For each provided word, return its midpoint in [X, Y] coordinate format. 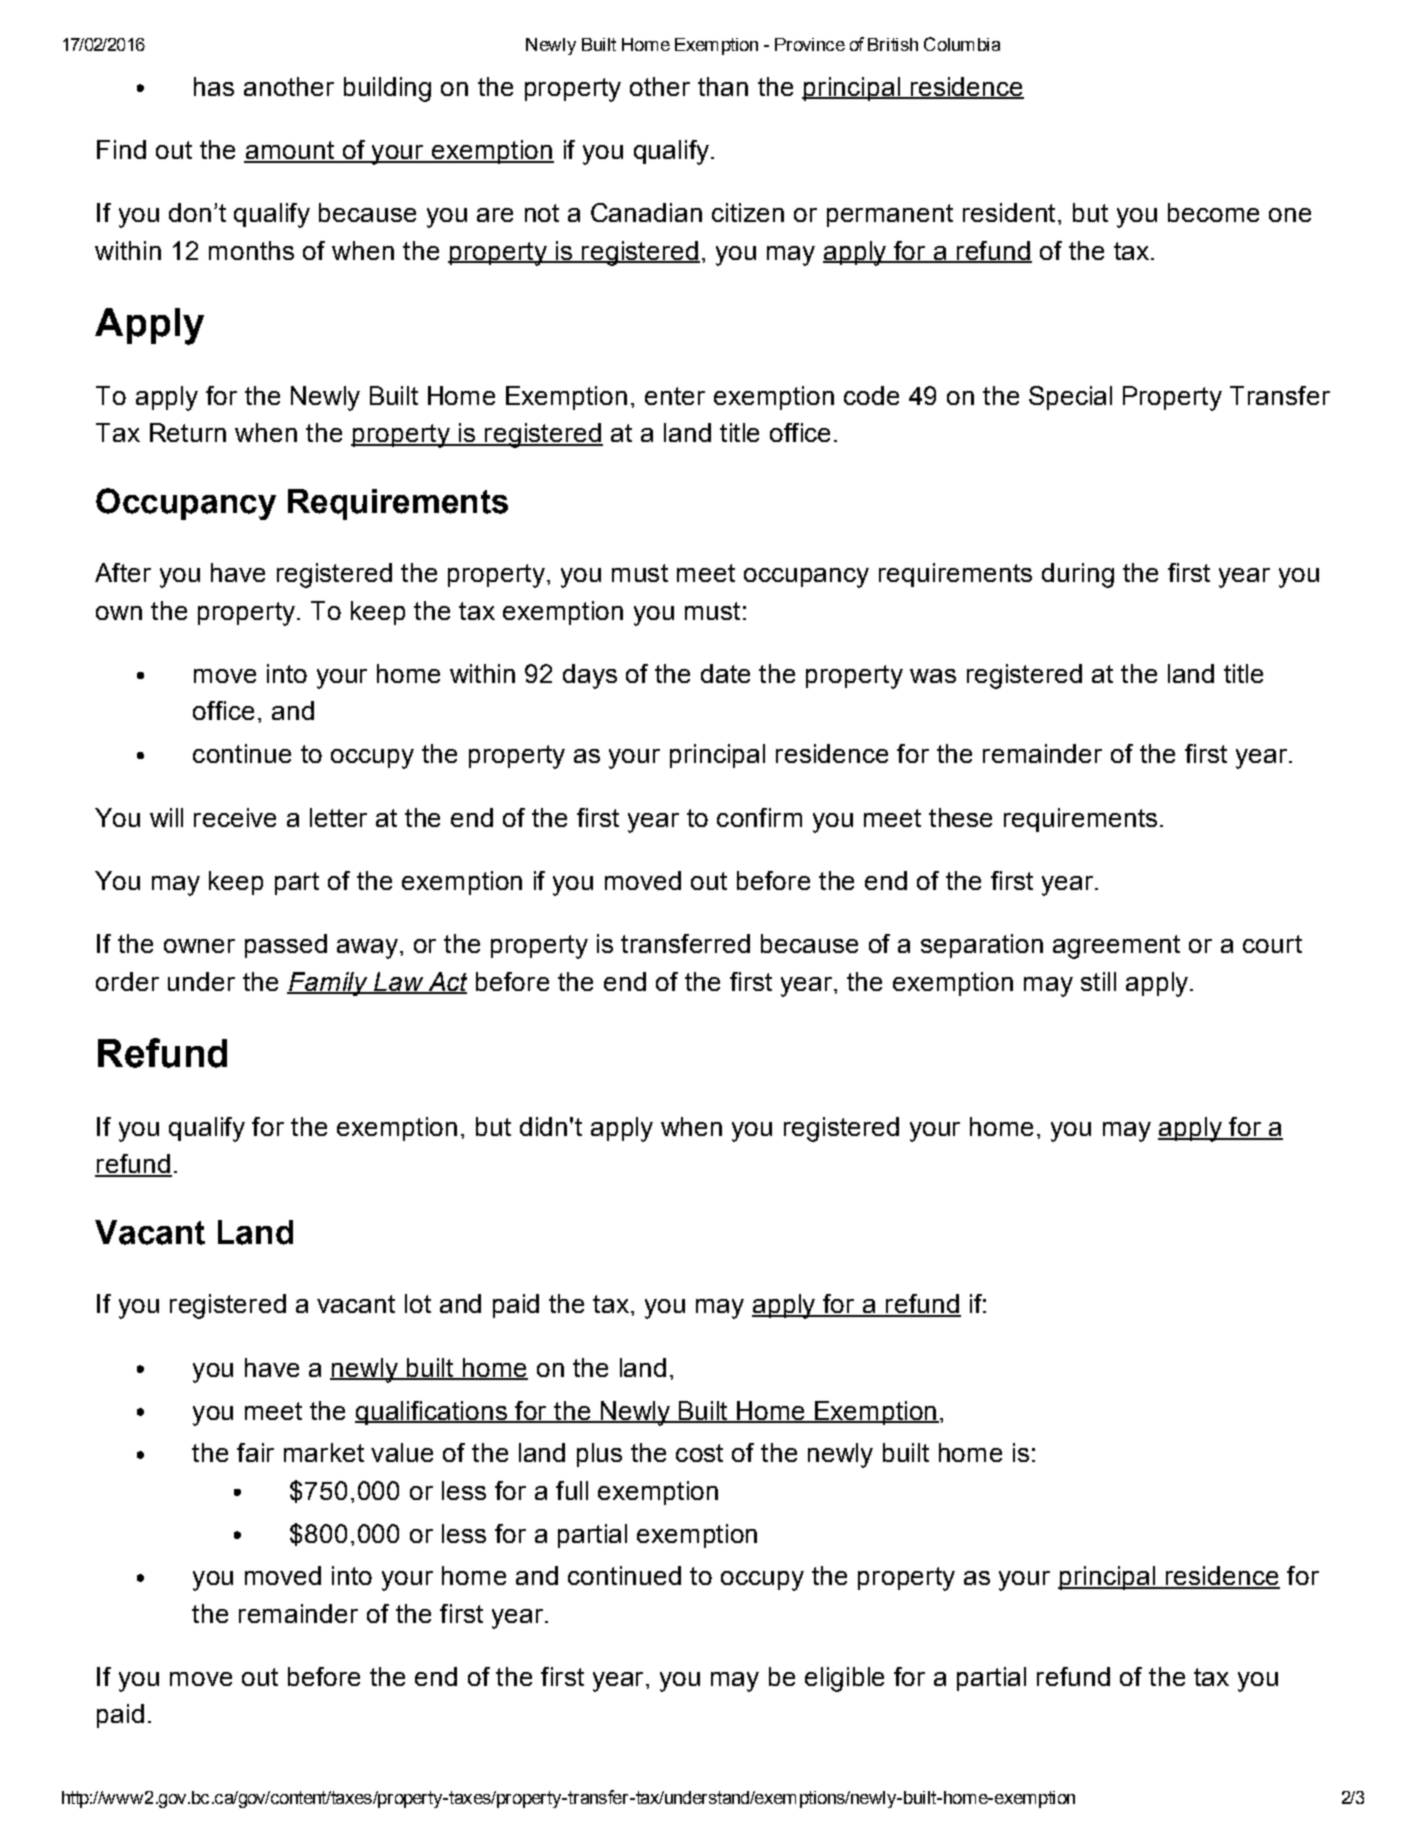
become [1213, 212]
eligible [844, 1679]
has [214, 86]
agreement [1116, 947]
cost [699, 1453]
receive [235, 817]
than [723, 86]
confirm [759, 817]
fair [255, 1452]
